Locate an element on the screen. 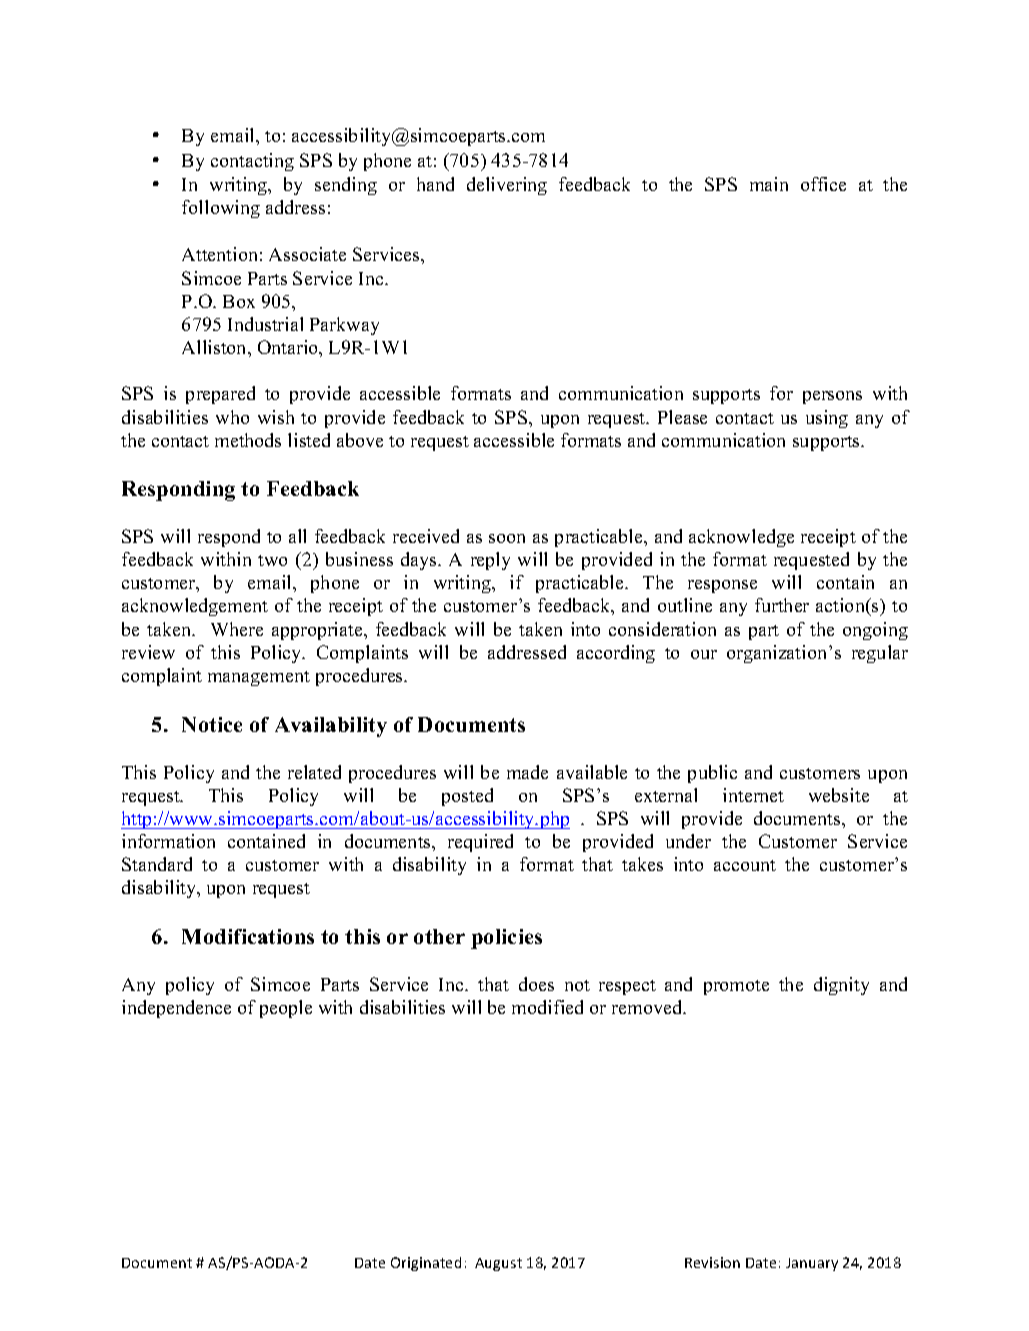 Image resolution: width=1029 pixels, height=1331 pixels. policies is located at coordinates (506, 939).
